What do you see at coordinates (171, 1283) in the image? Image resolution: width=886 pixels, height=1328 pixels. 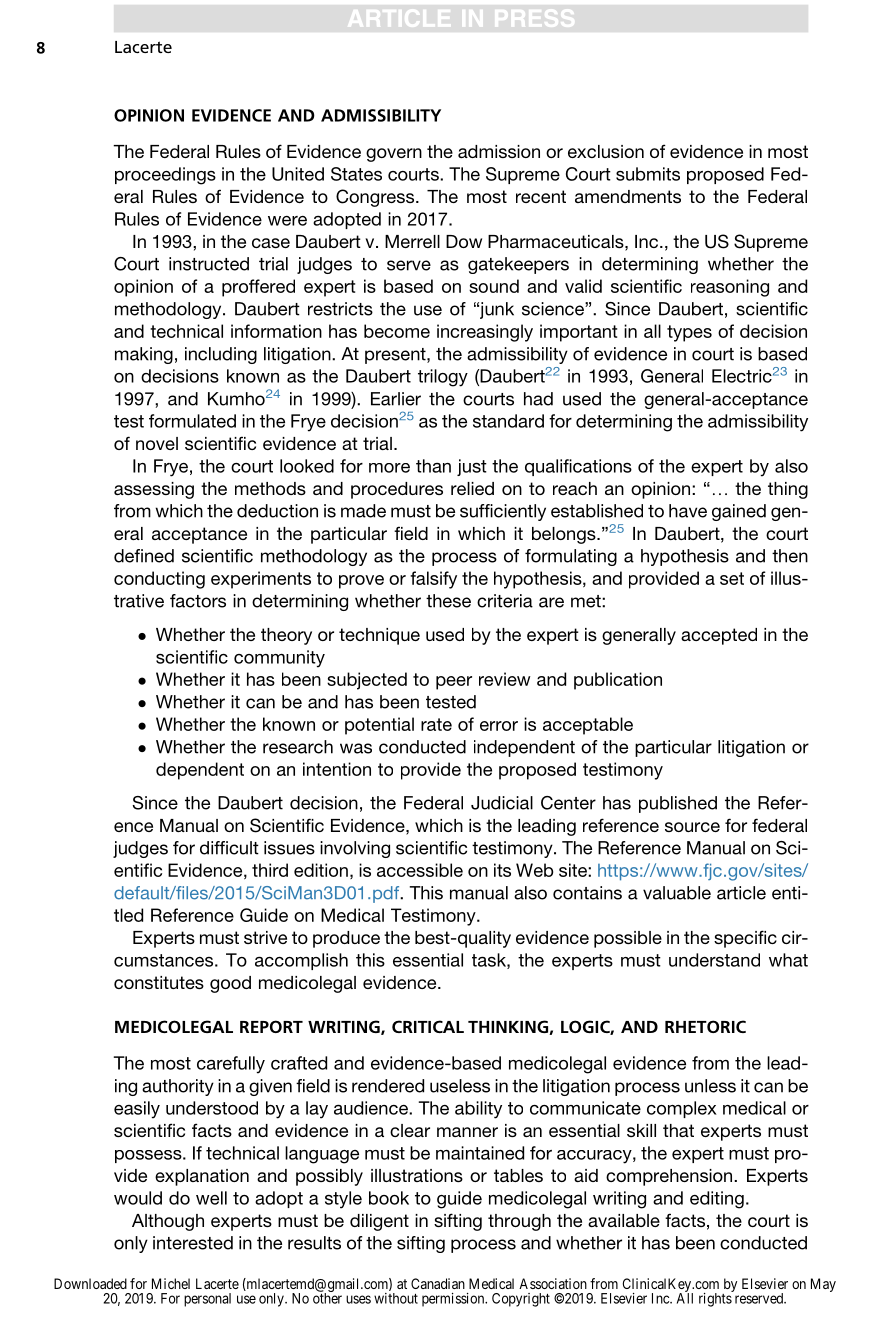 I see `Michel` at bounding box center [171, 1283].
